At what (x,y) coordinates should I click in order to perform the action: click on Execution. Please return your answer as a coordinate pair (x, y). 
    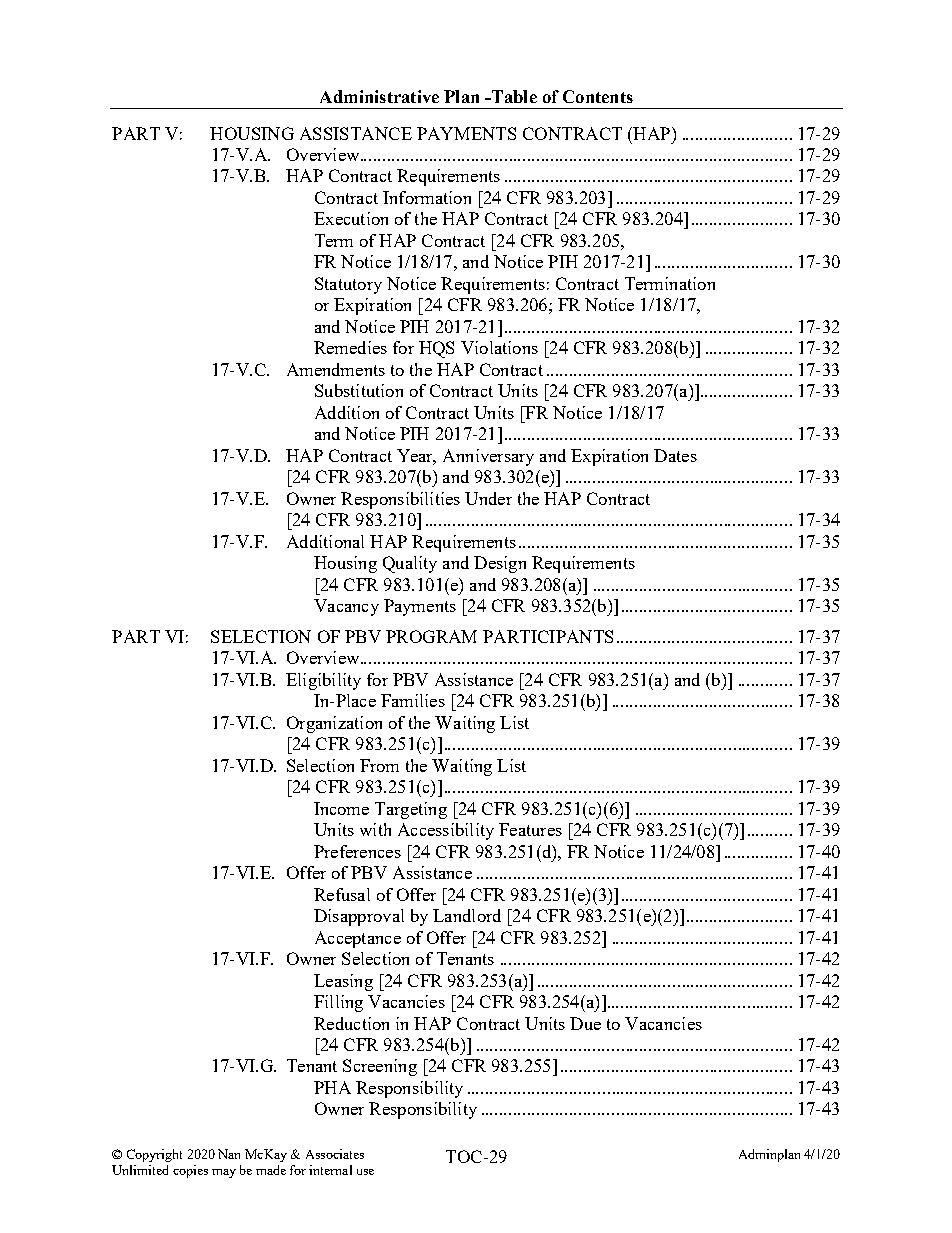
    Looking at the image, I should click on (351, 218).
